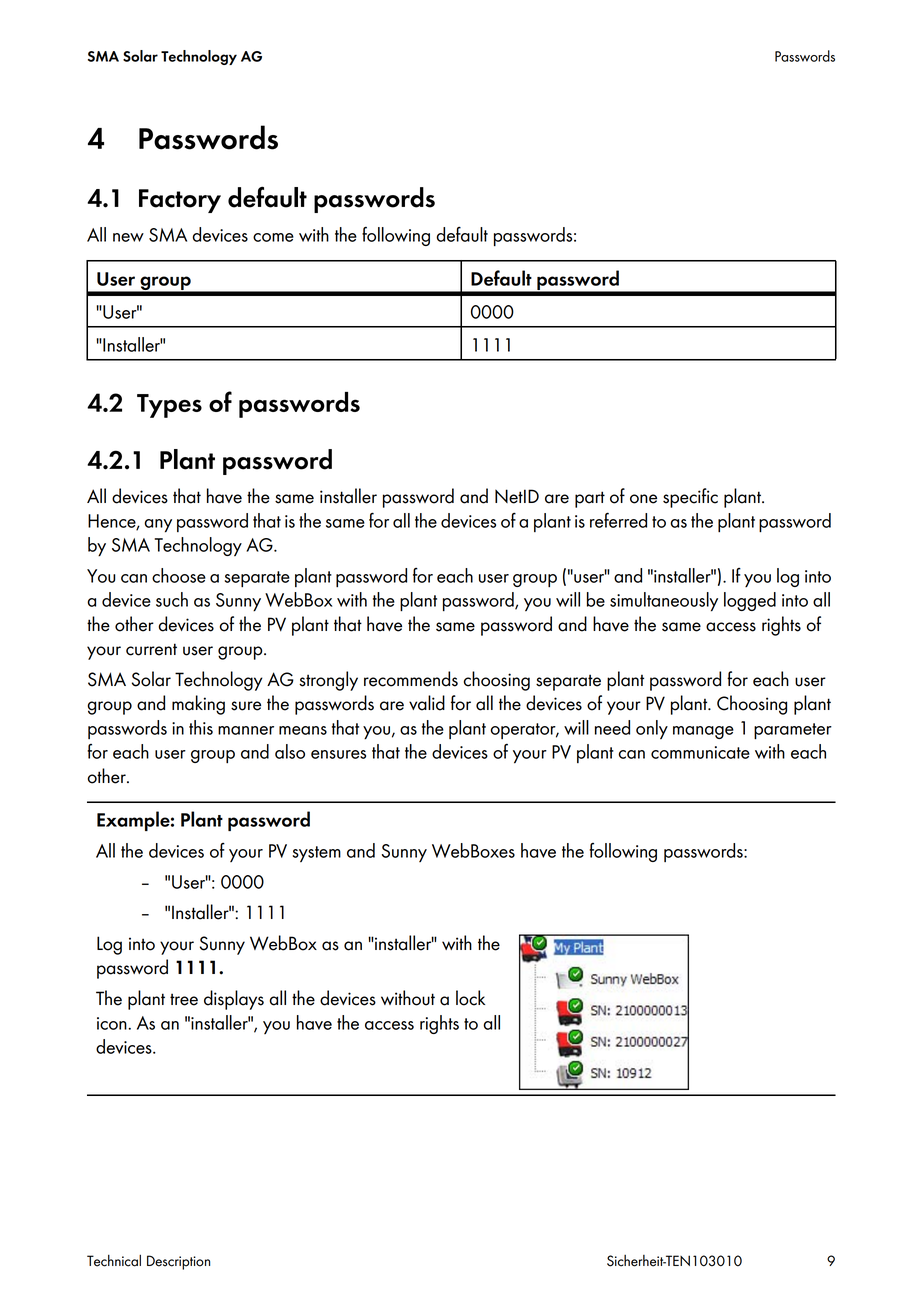  Describe the element at coordinates (700, 752) in the document. I see `communicate` at that location.
